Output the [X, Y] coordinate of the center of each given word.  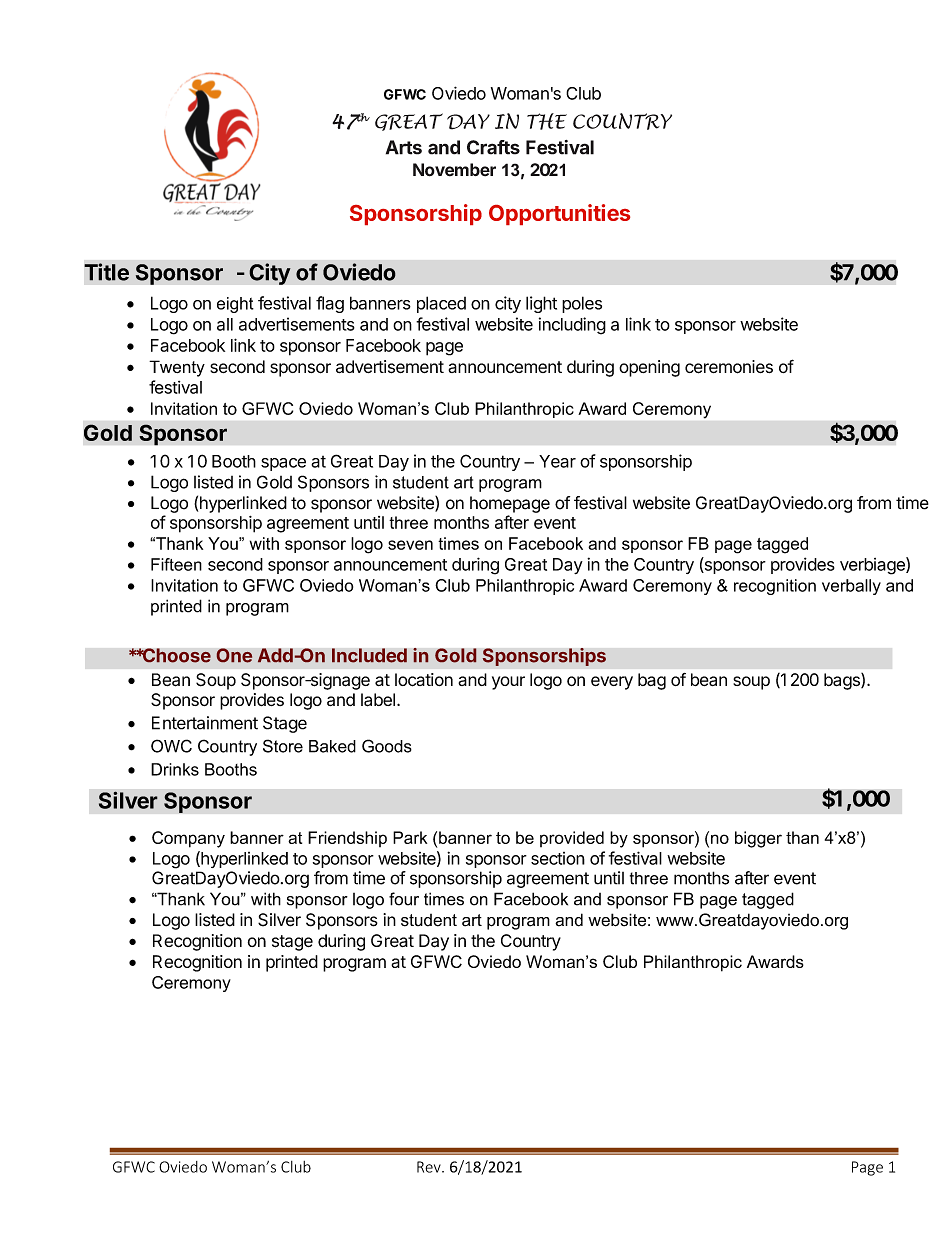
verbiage [873, 566]
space [283, 464]
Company [188, 839]
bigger [758, 839]
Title [106, 272]
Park [410, 837]
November [454, 170]
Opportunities [559, 214]
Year [557, 461]
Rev [430, 1167]
